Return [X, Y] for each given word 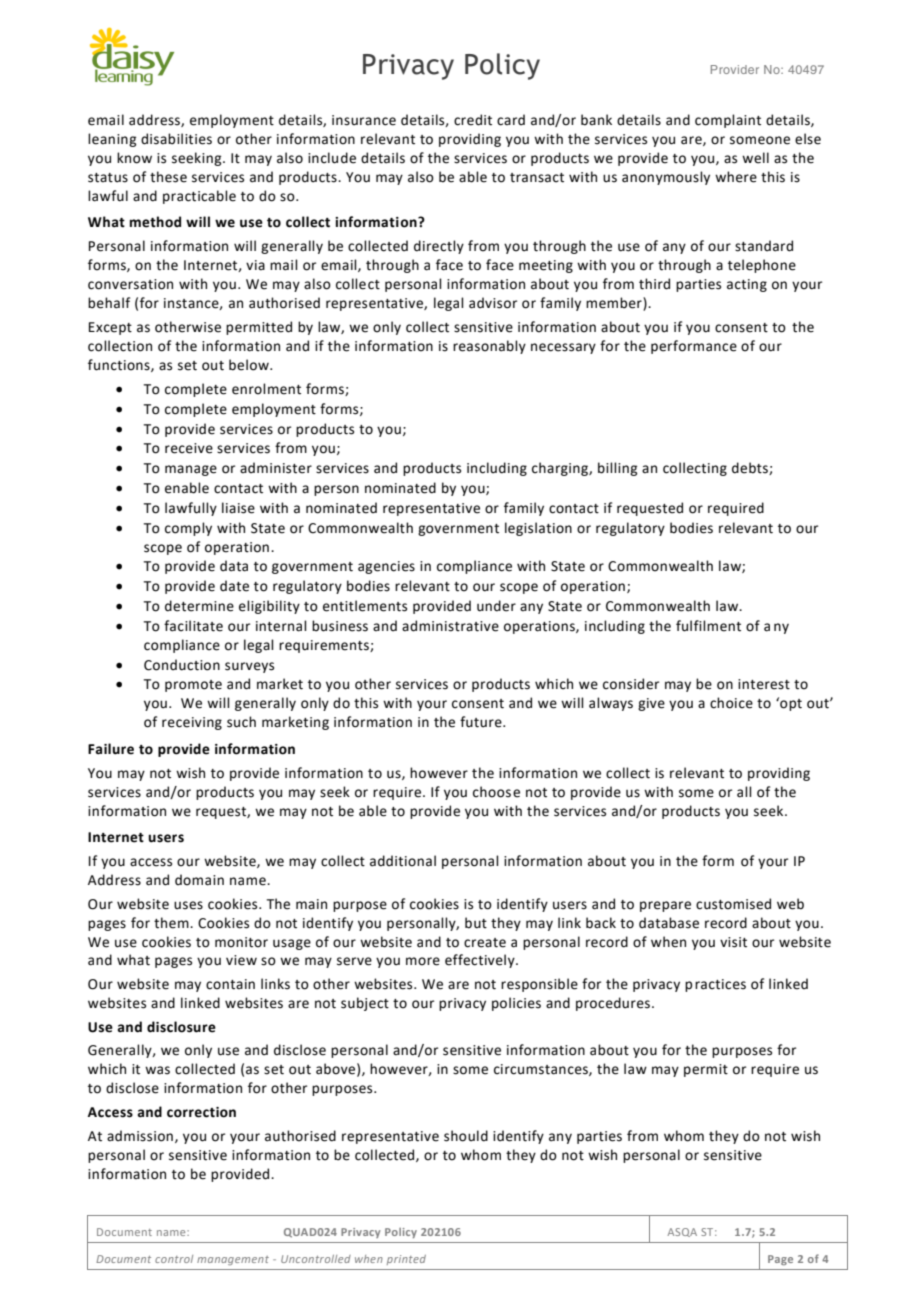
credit [473, 120]
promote [193, 686]
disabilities [176, 139]
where [736, 177]
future [482, 722]
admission [140, 1136]
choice [731, 703]
